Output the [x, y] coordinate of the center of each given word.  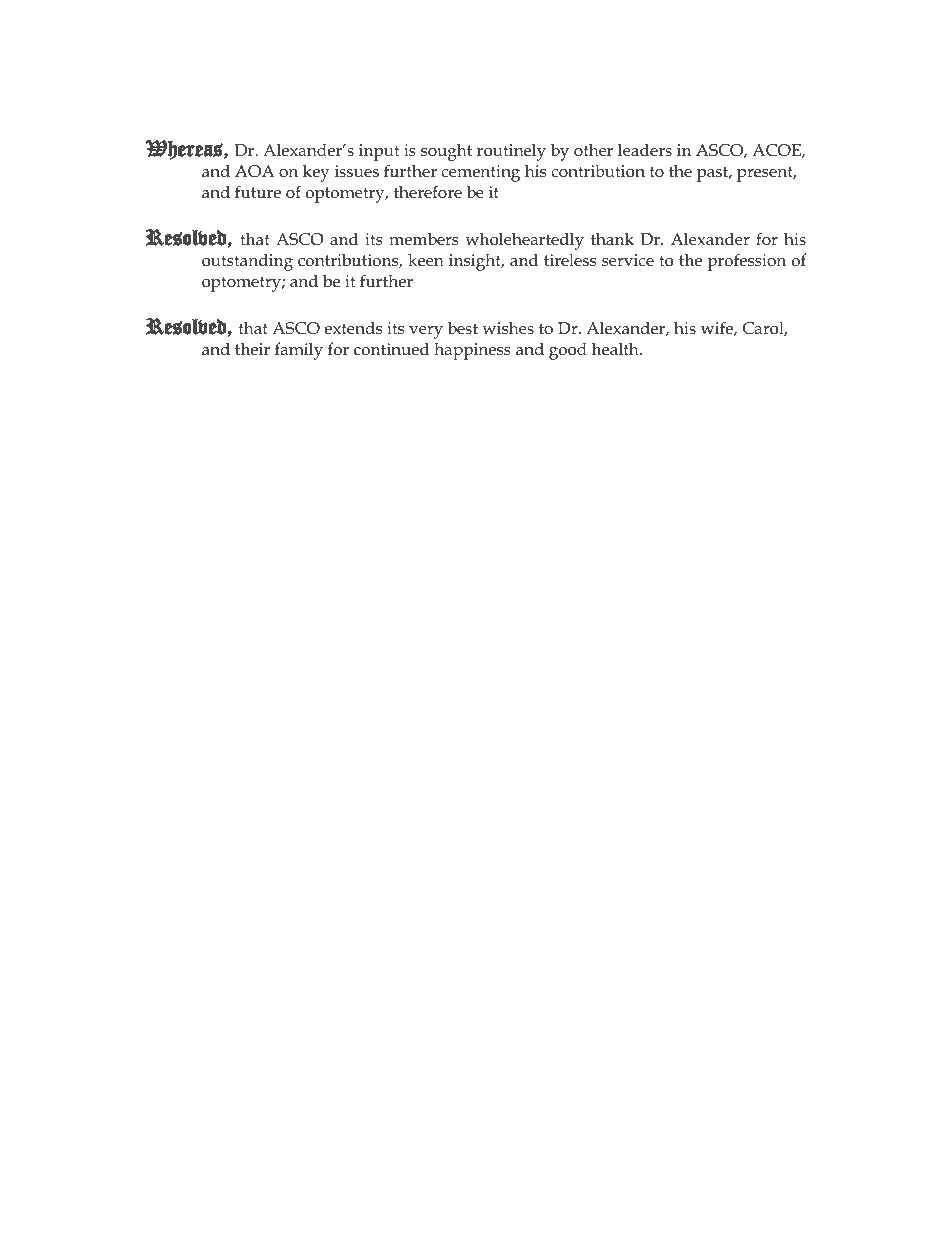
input [379, 152]
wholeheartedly [524, 241]
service [628, 260]
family [299, 351]
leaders [645, 149]
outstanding [247, 262]
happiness [472, 351]
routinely [511, 152]
